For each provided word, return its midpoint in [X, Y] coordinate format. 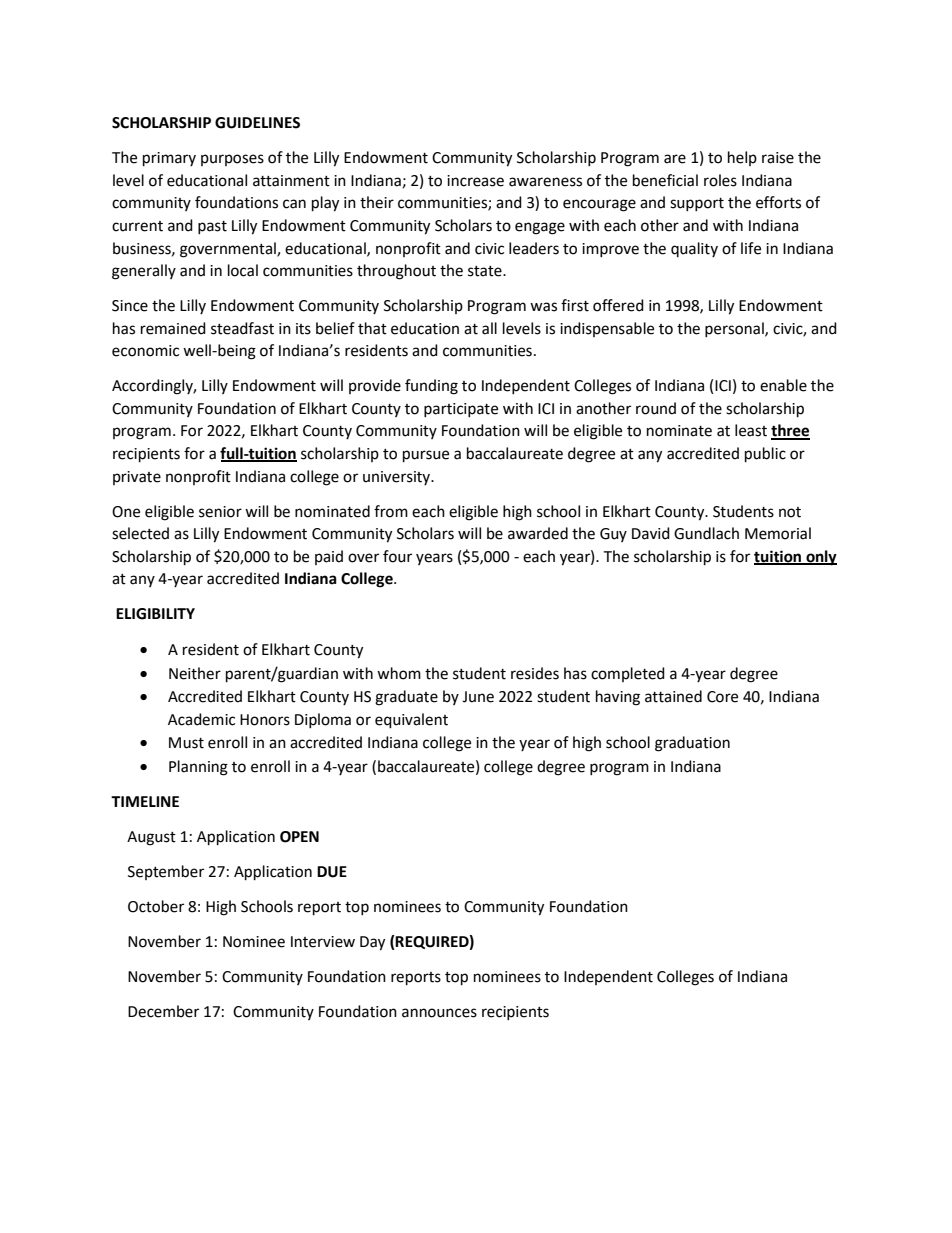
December [163, 1011]
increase [475, 181]
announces [439, 1013]
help [742, 158]
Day [372, 943]
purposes [232, 160]
